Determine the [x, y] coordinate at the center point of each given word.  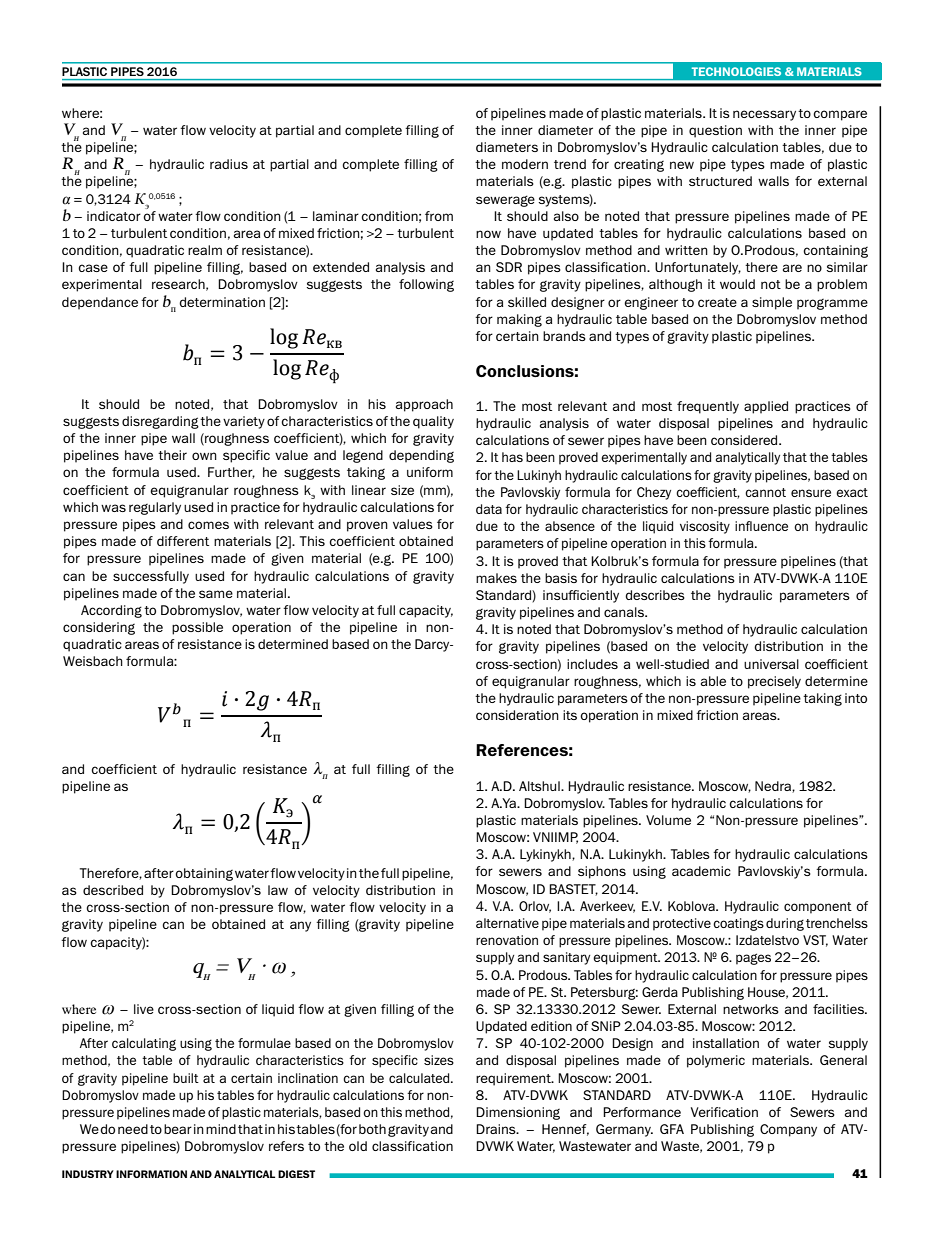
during [785, 924]
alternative [507, 923]
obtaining [204, 874]
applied [766, 407]
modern [525, 164]
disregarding [161, 422]
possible [197, 628]
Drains [497, 1129]
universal [771, 664]
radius [229, 164]
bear [178, 1129]
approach [424, 405]
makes [496, 578]
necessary [764, 115]
